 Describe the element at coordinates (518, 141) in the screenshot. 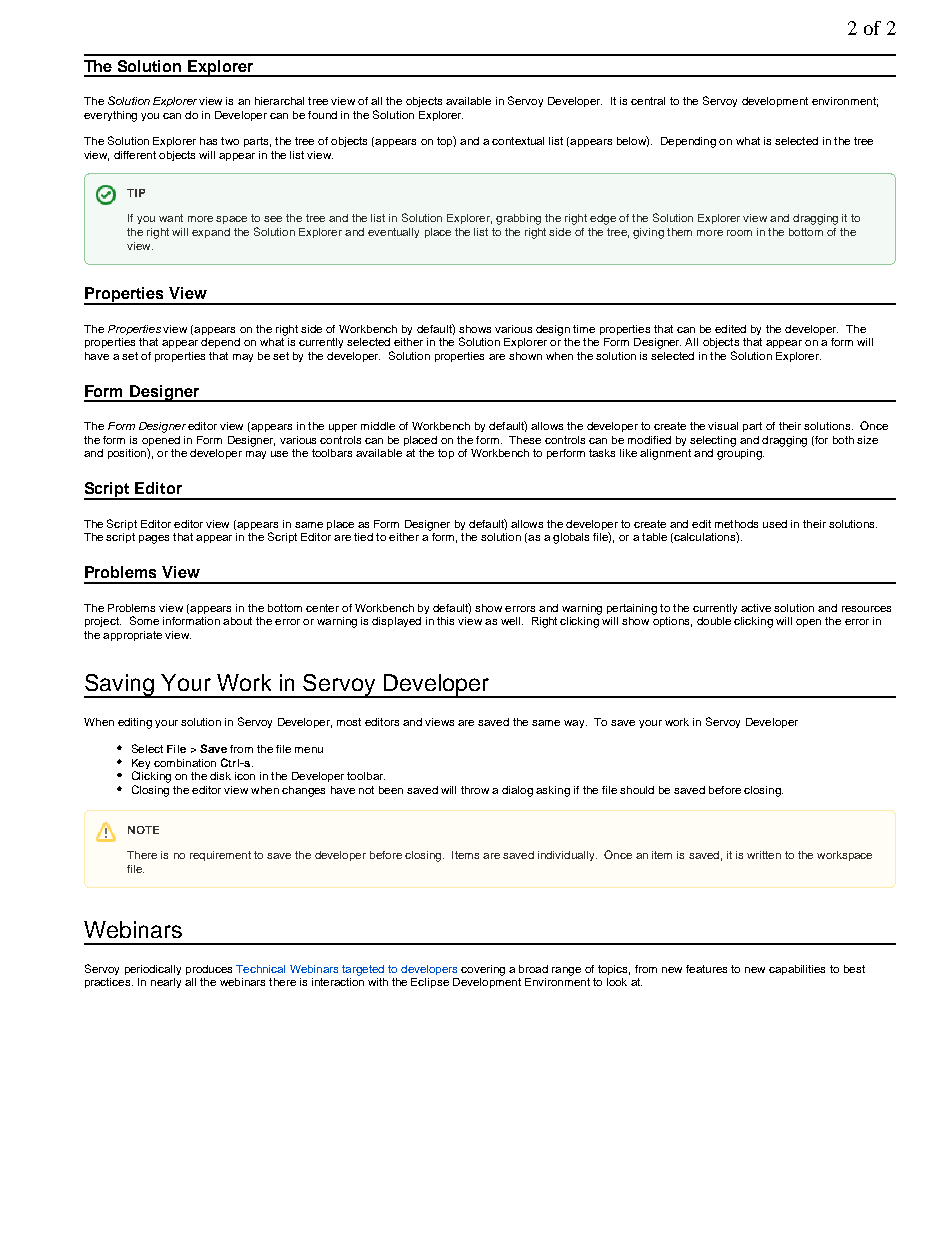

I see `contextual` at that location.
